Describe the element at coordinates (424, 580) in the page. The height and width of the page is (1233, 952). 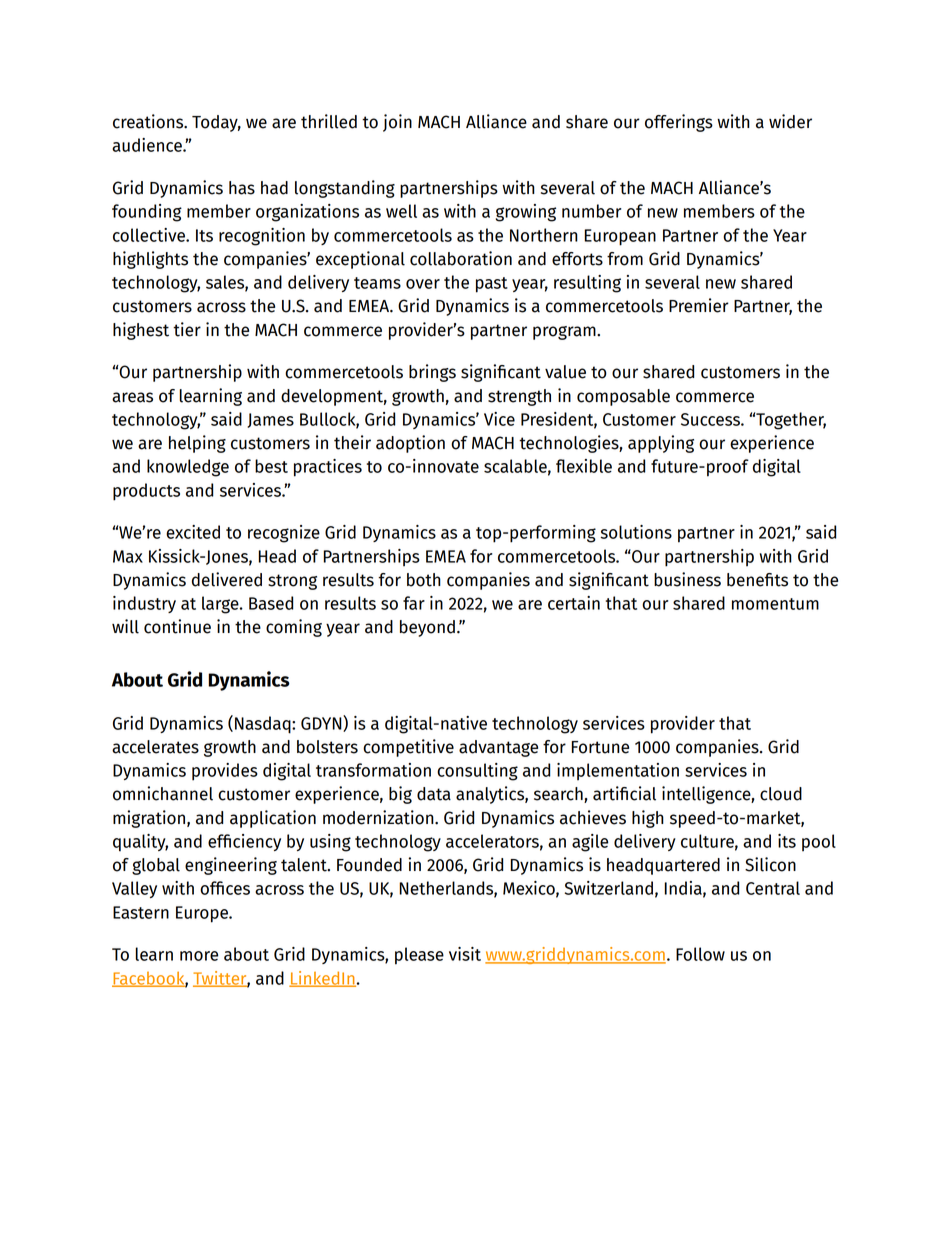
I see `both` at that location.
